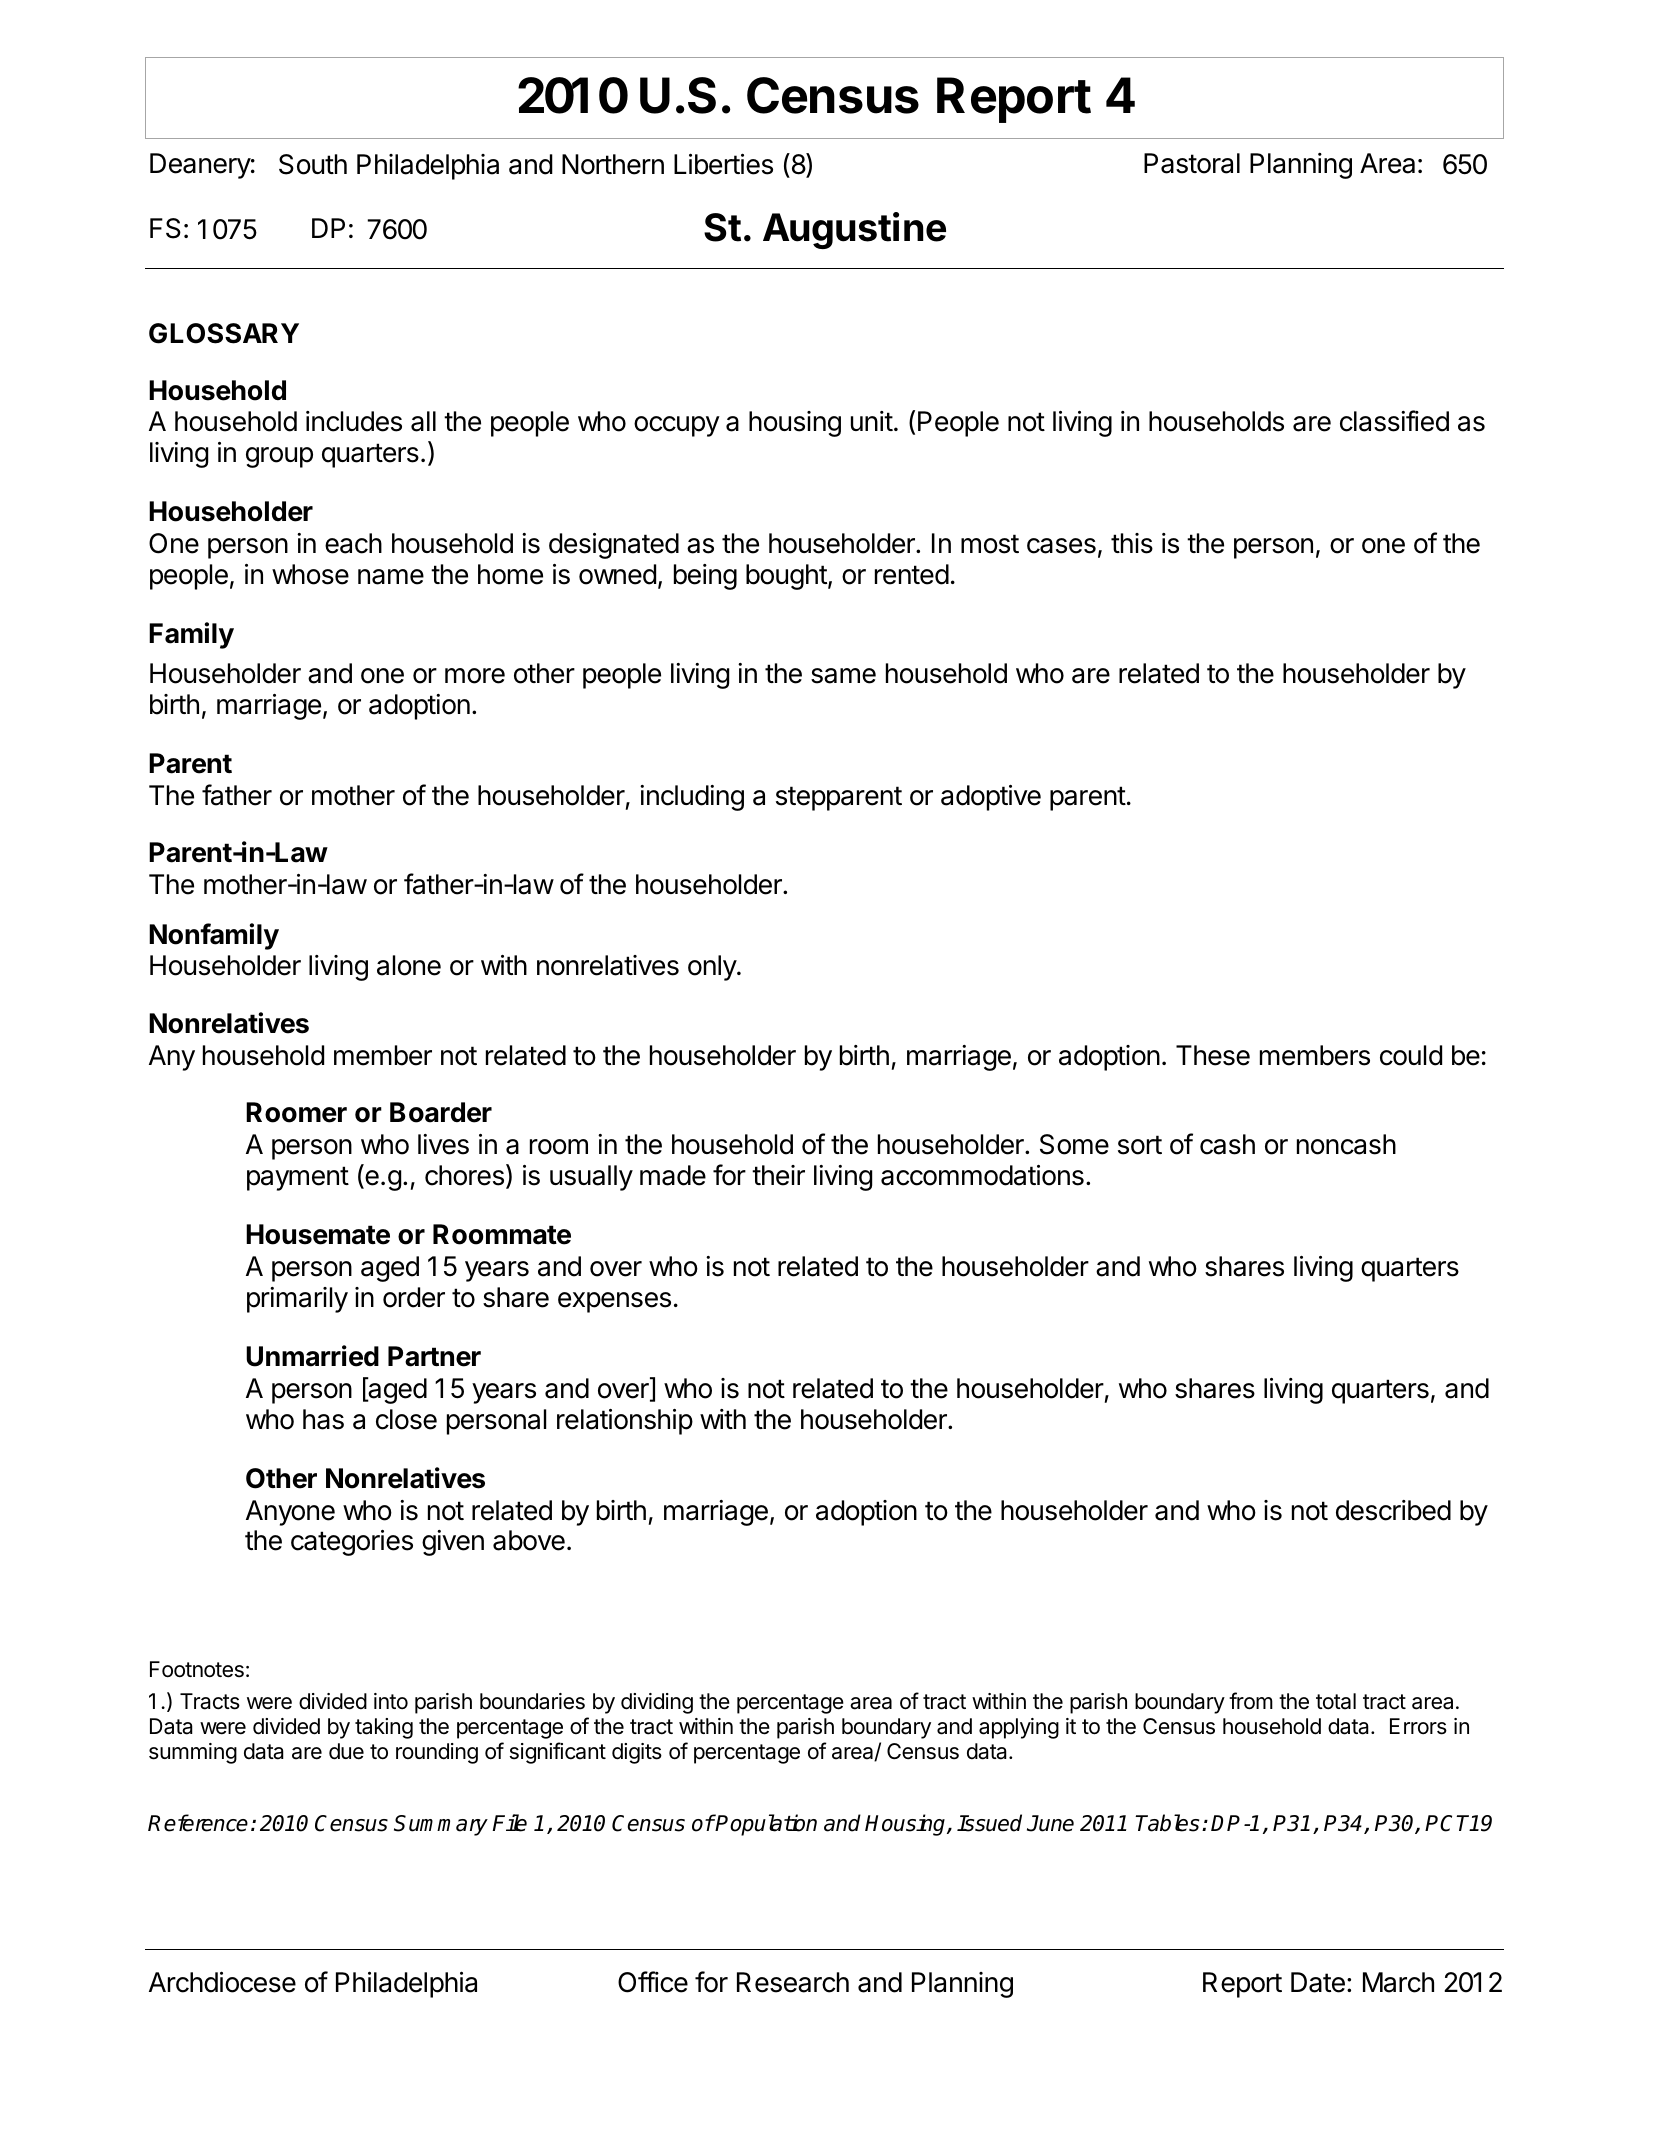 Image resolution: width=1656 pixels, height=2143 pixels. What do you see at coordinates (312, 1356) in the screenshot?
I see `Unmarried` at bounding box center [312, 1356].
